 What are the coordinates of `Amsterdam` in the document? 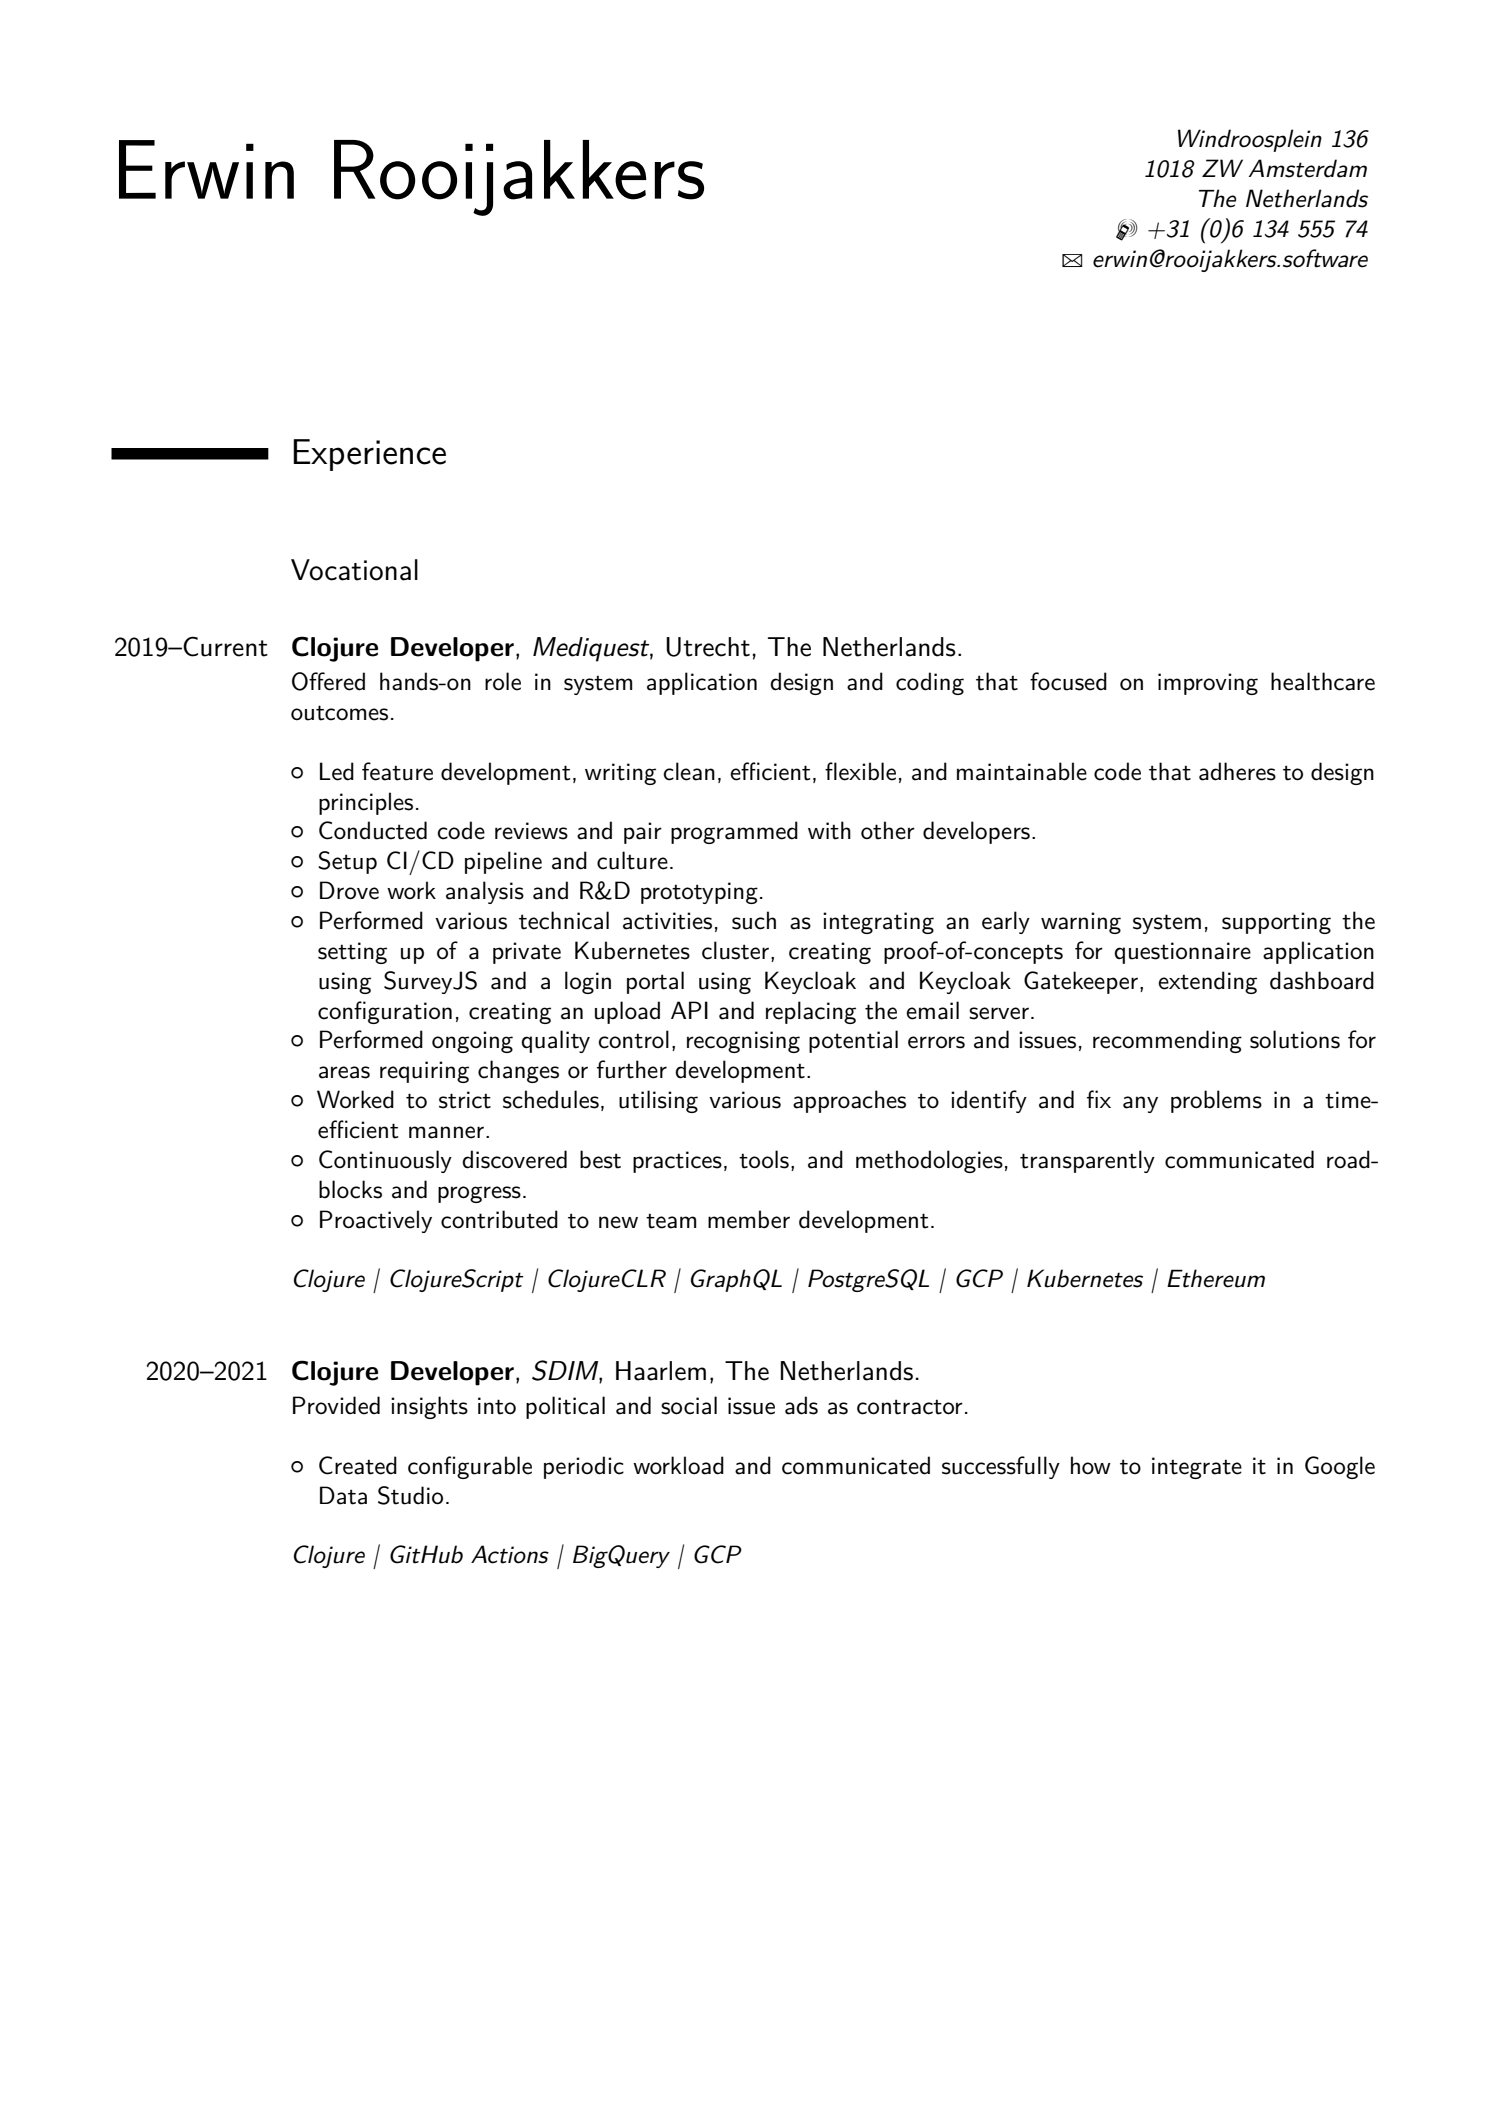 It's located at (1308, 168).
